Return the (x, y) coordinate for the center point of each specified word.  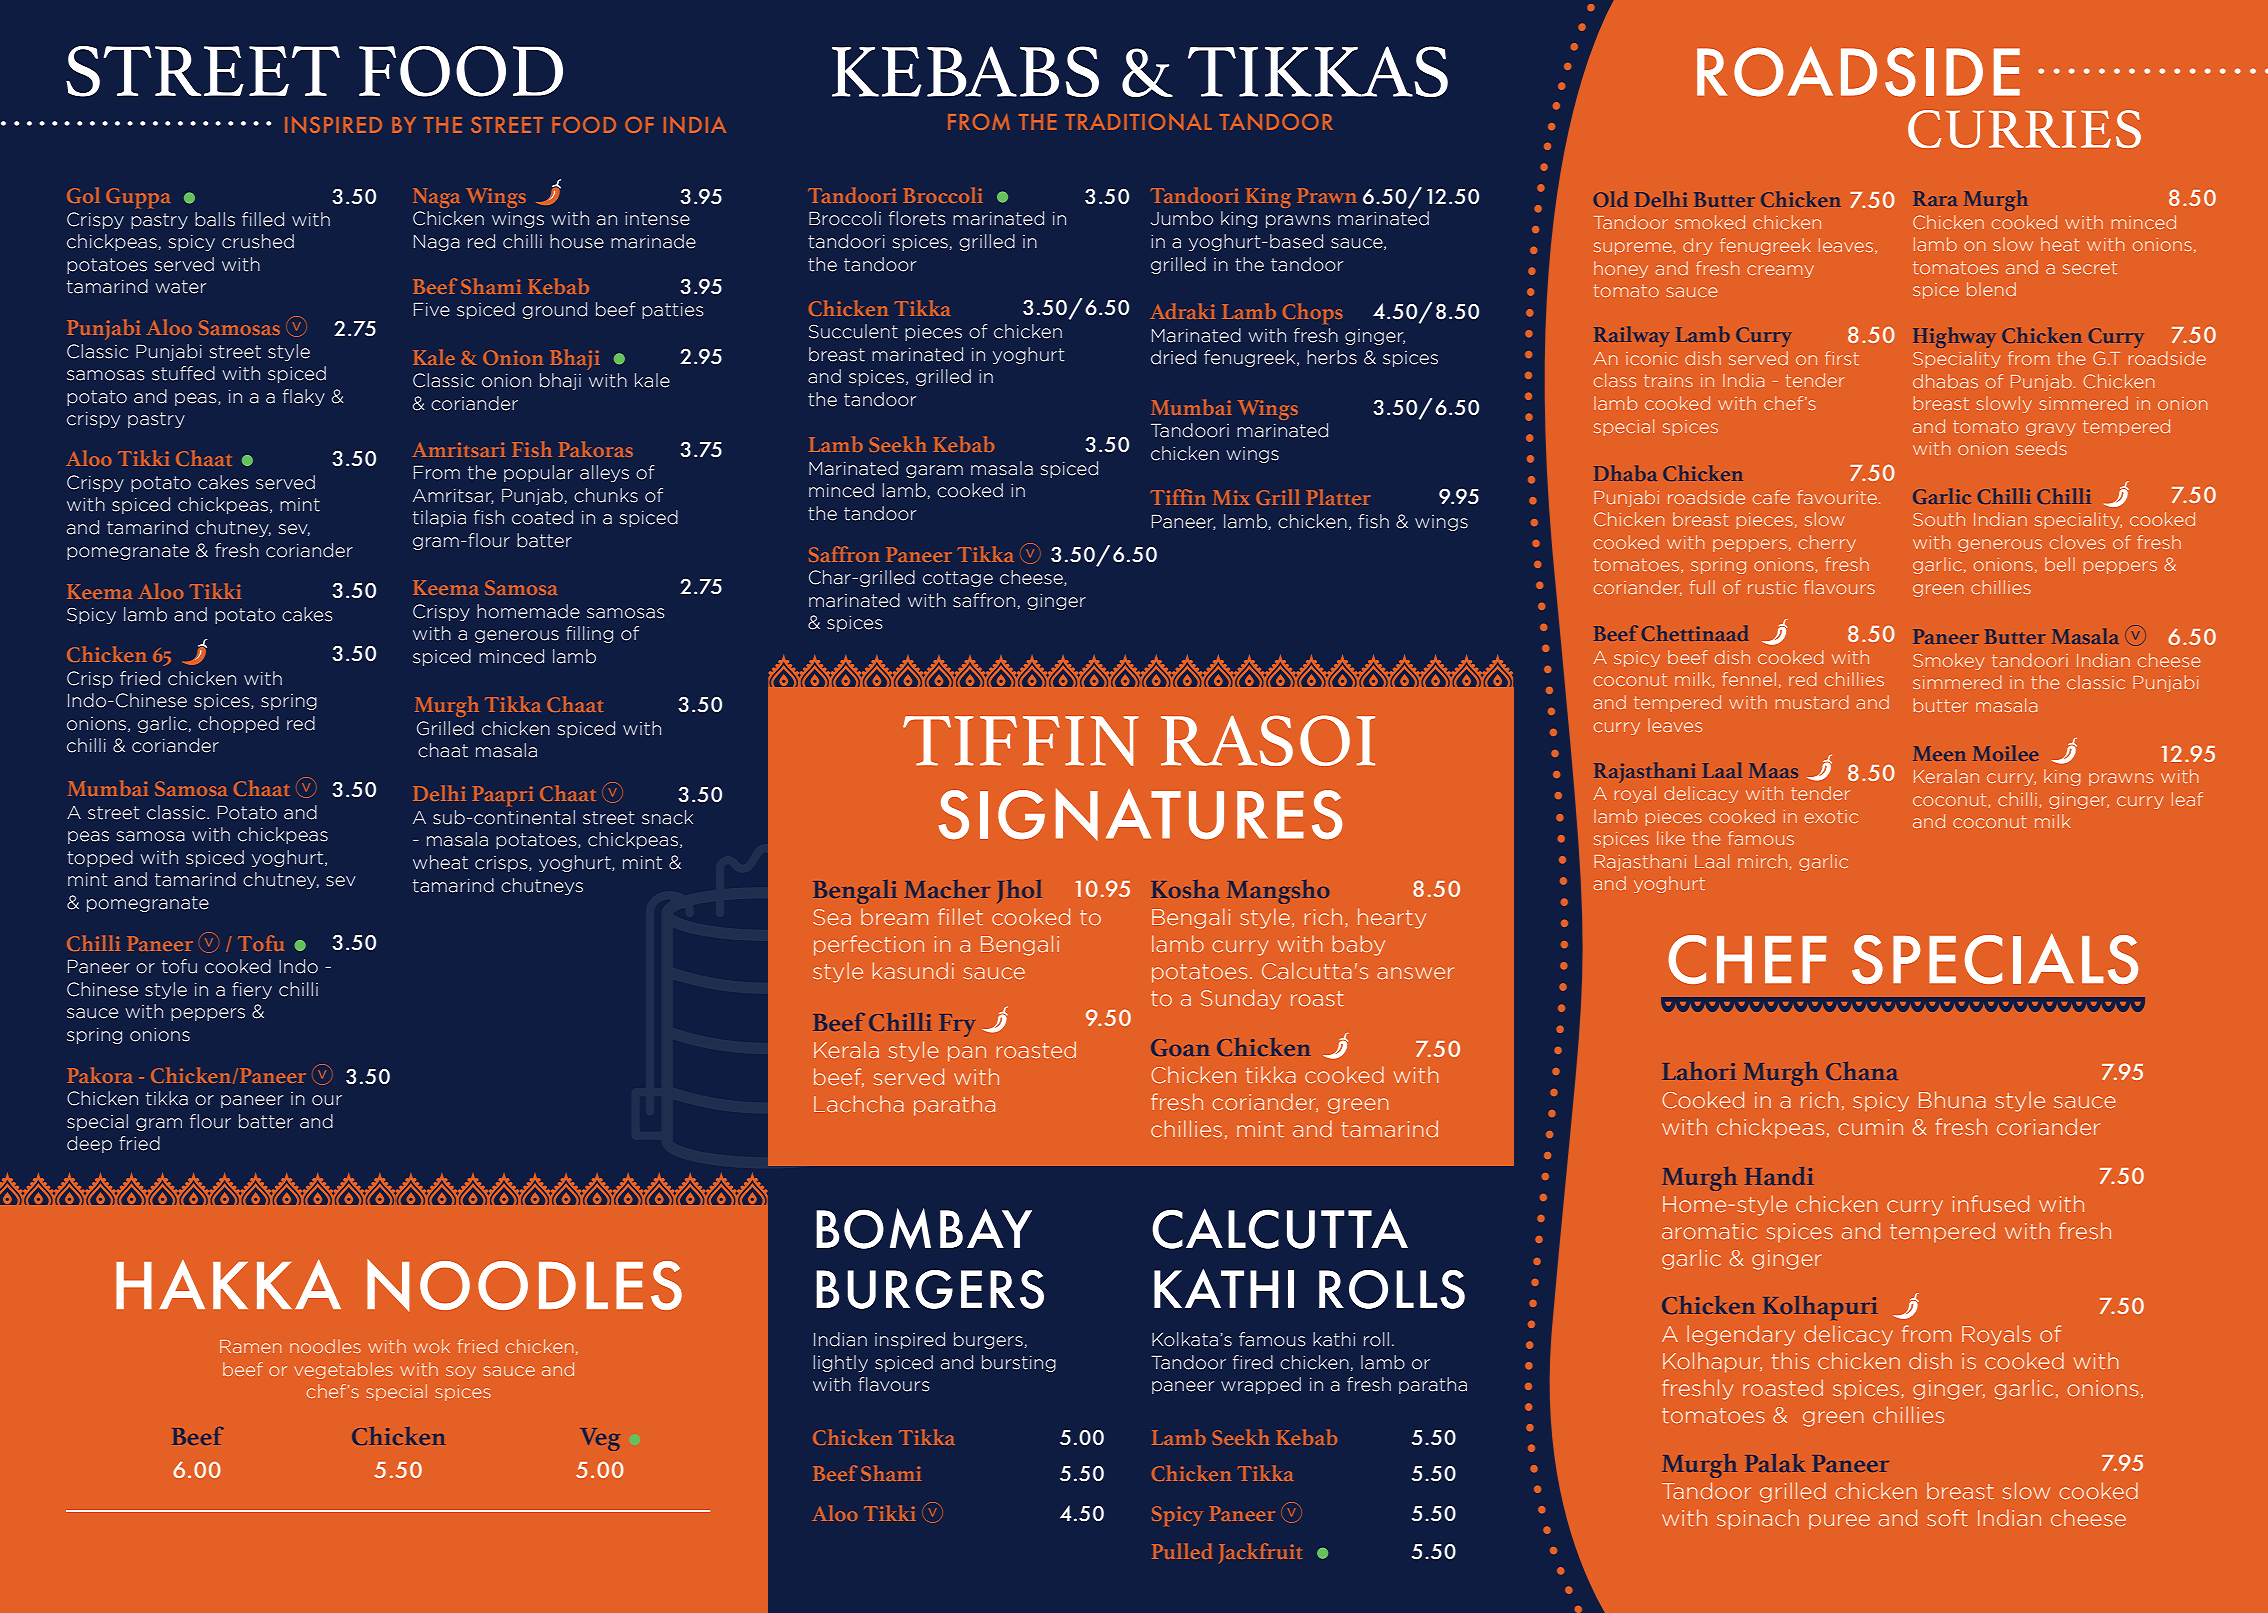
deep (89, 1144)
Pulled (1182, 1551)
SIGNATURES (1140, 814)
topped (100, 858)
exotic (1831, 816)
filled (263, 219)
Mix (1231, 497)
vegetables (343, 1370)
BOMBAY (924, 1228)
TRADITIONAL (1138, 121)
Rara (1935, 198)
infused (1991, 1204)
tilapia (439, 518)
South (1939, 519)
